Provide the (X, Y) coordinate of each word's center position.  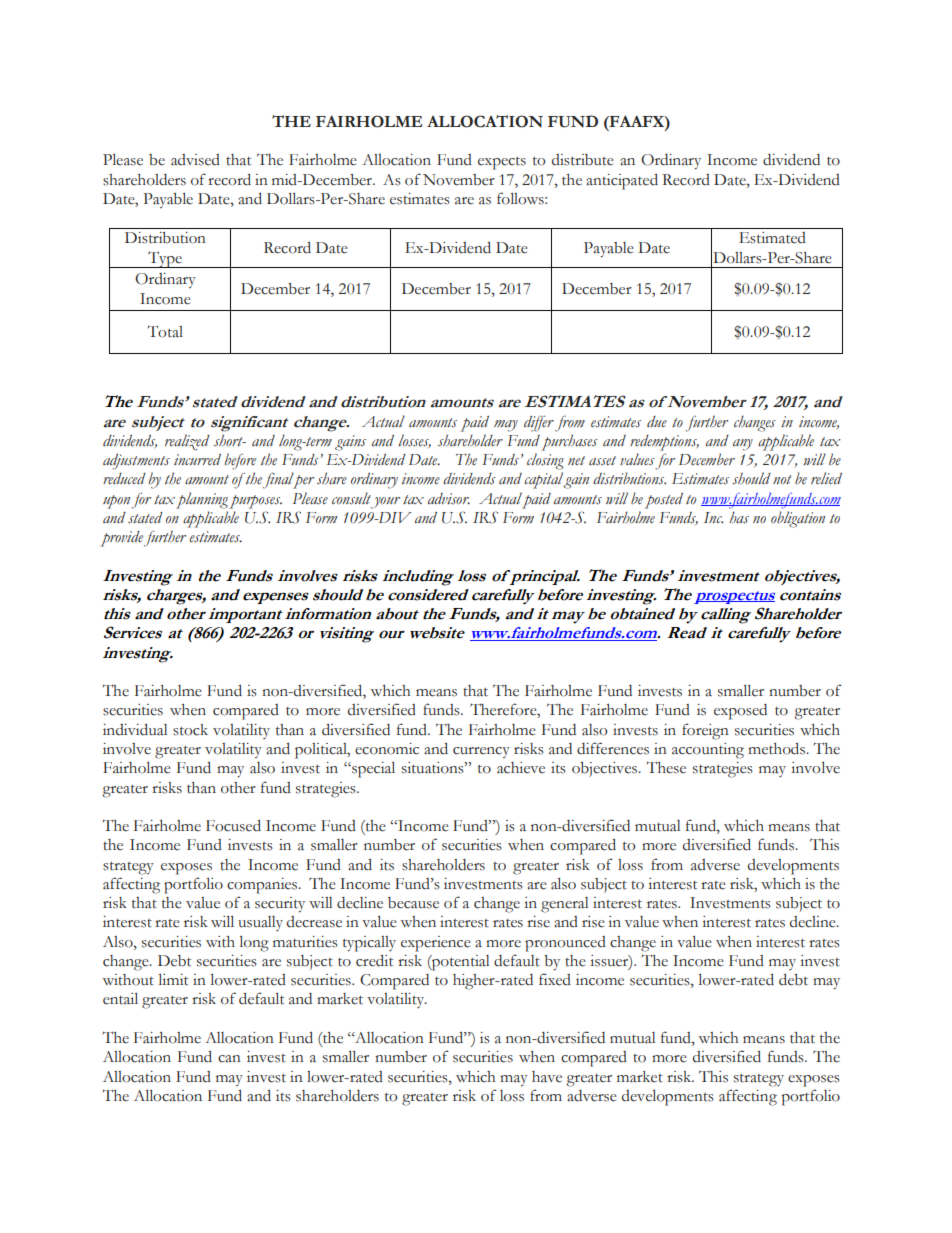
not (782, 480)
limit (173, 980)
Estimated (772, 238)
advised (195, 160)
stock (190, 730)
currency (481, 753)
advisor (449, 499)
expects (502, 163)
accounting (708, 751)
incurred (197, 459)
